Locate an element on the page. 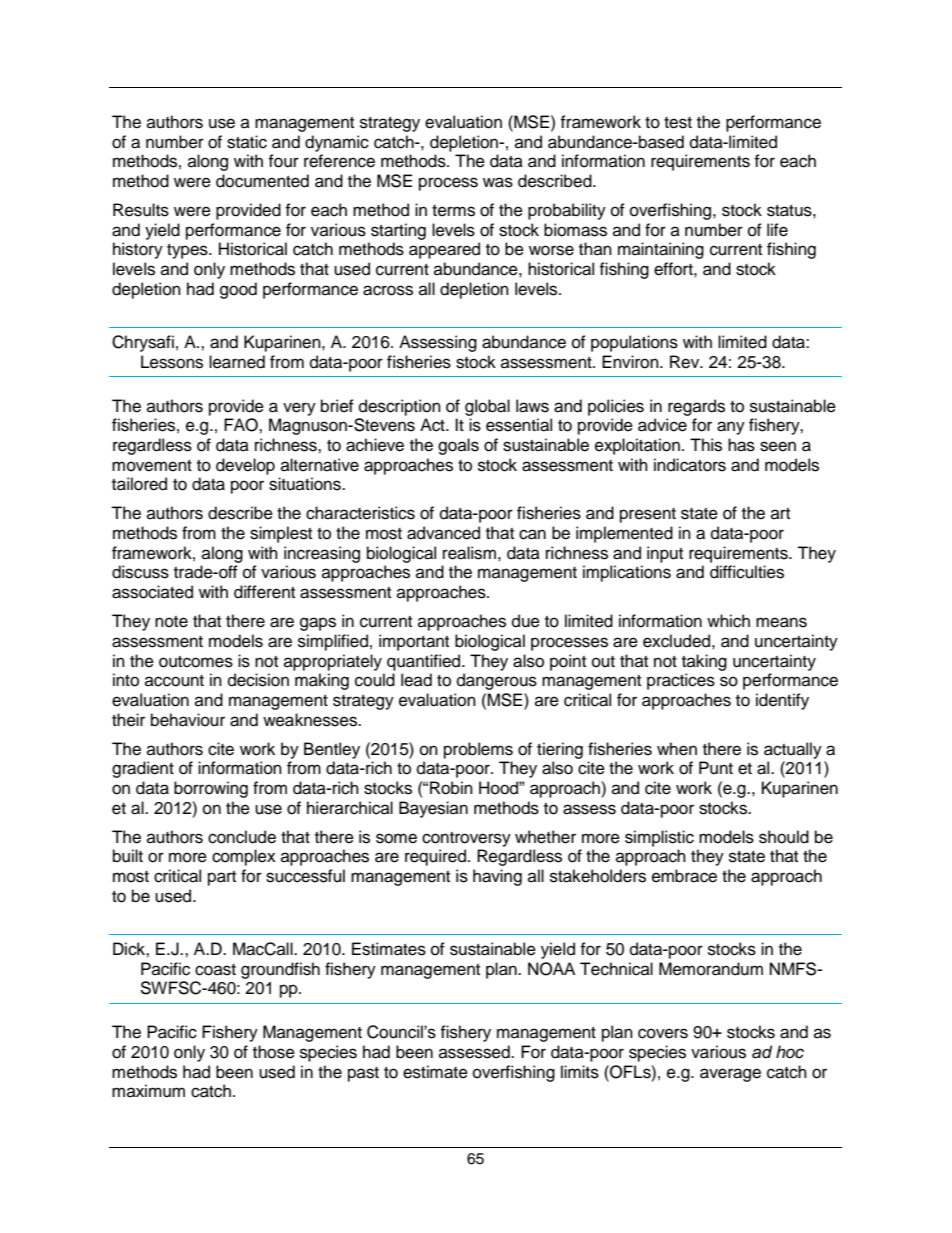  those is located at coordinates (274, 1052).
